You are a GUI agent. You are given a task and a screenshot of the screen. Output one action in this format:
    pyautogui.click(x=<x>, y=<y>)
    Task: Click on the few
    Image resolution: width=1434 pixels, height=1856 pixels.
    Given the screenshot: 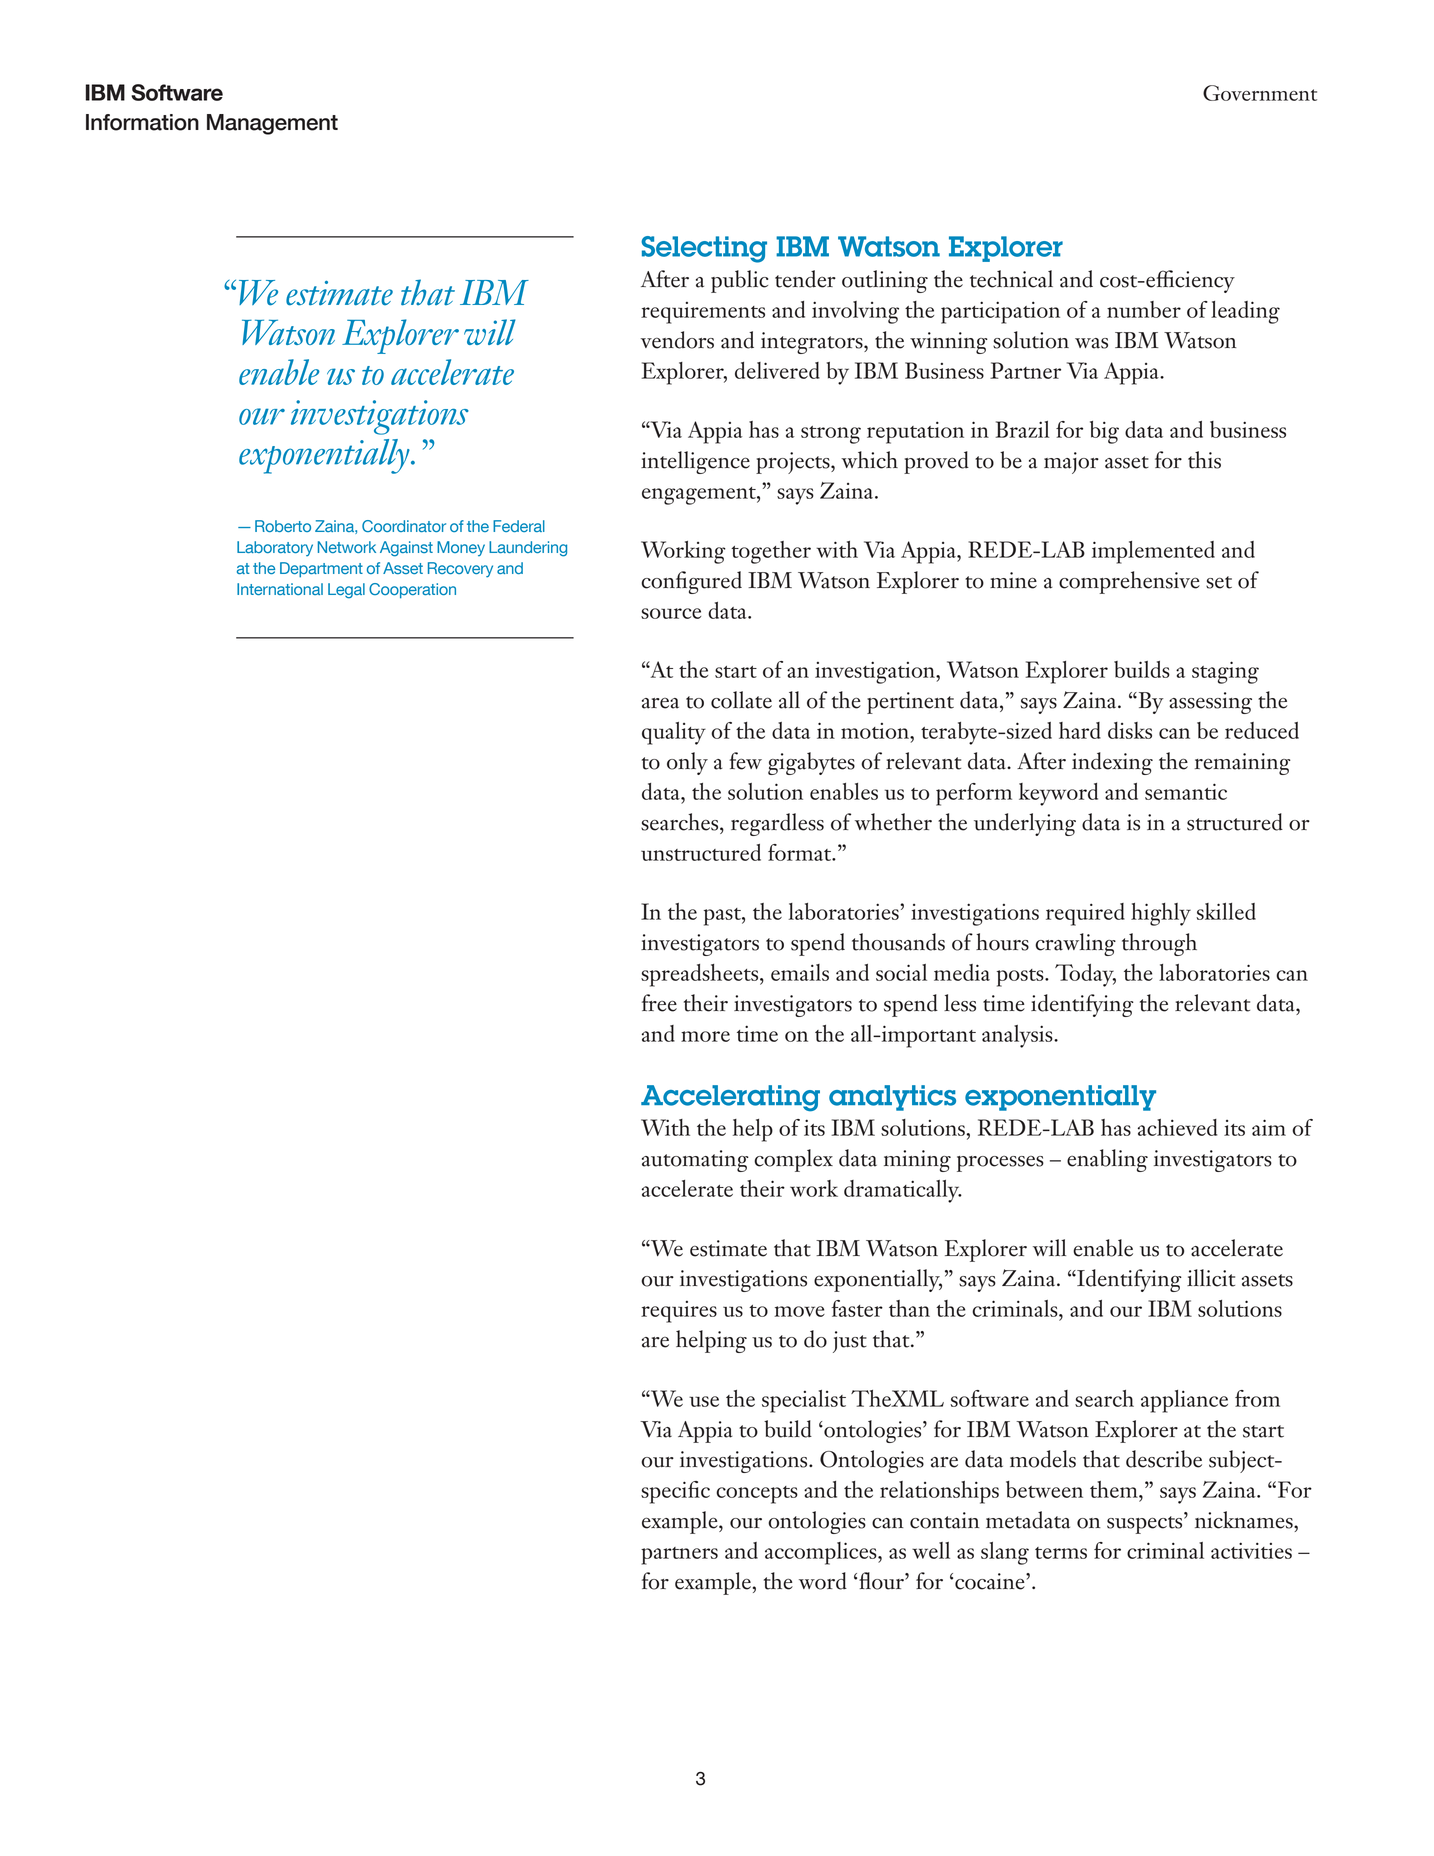 What is the action you would take?
    pyautogui.click(x=745, y=761)
